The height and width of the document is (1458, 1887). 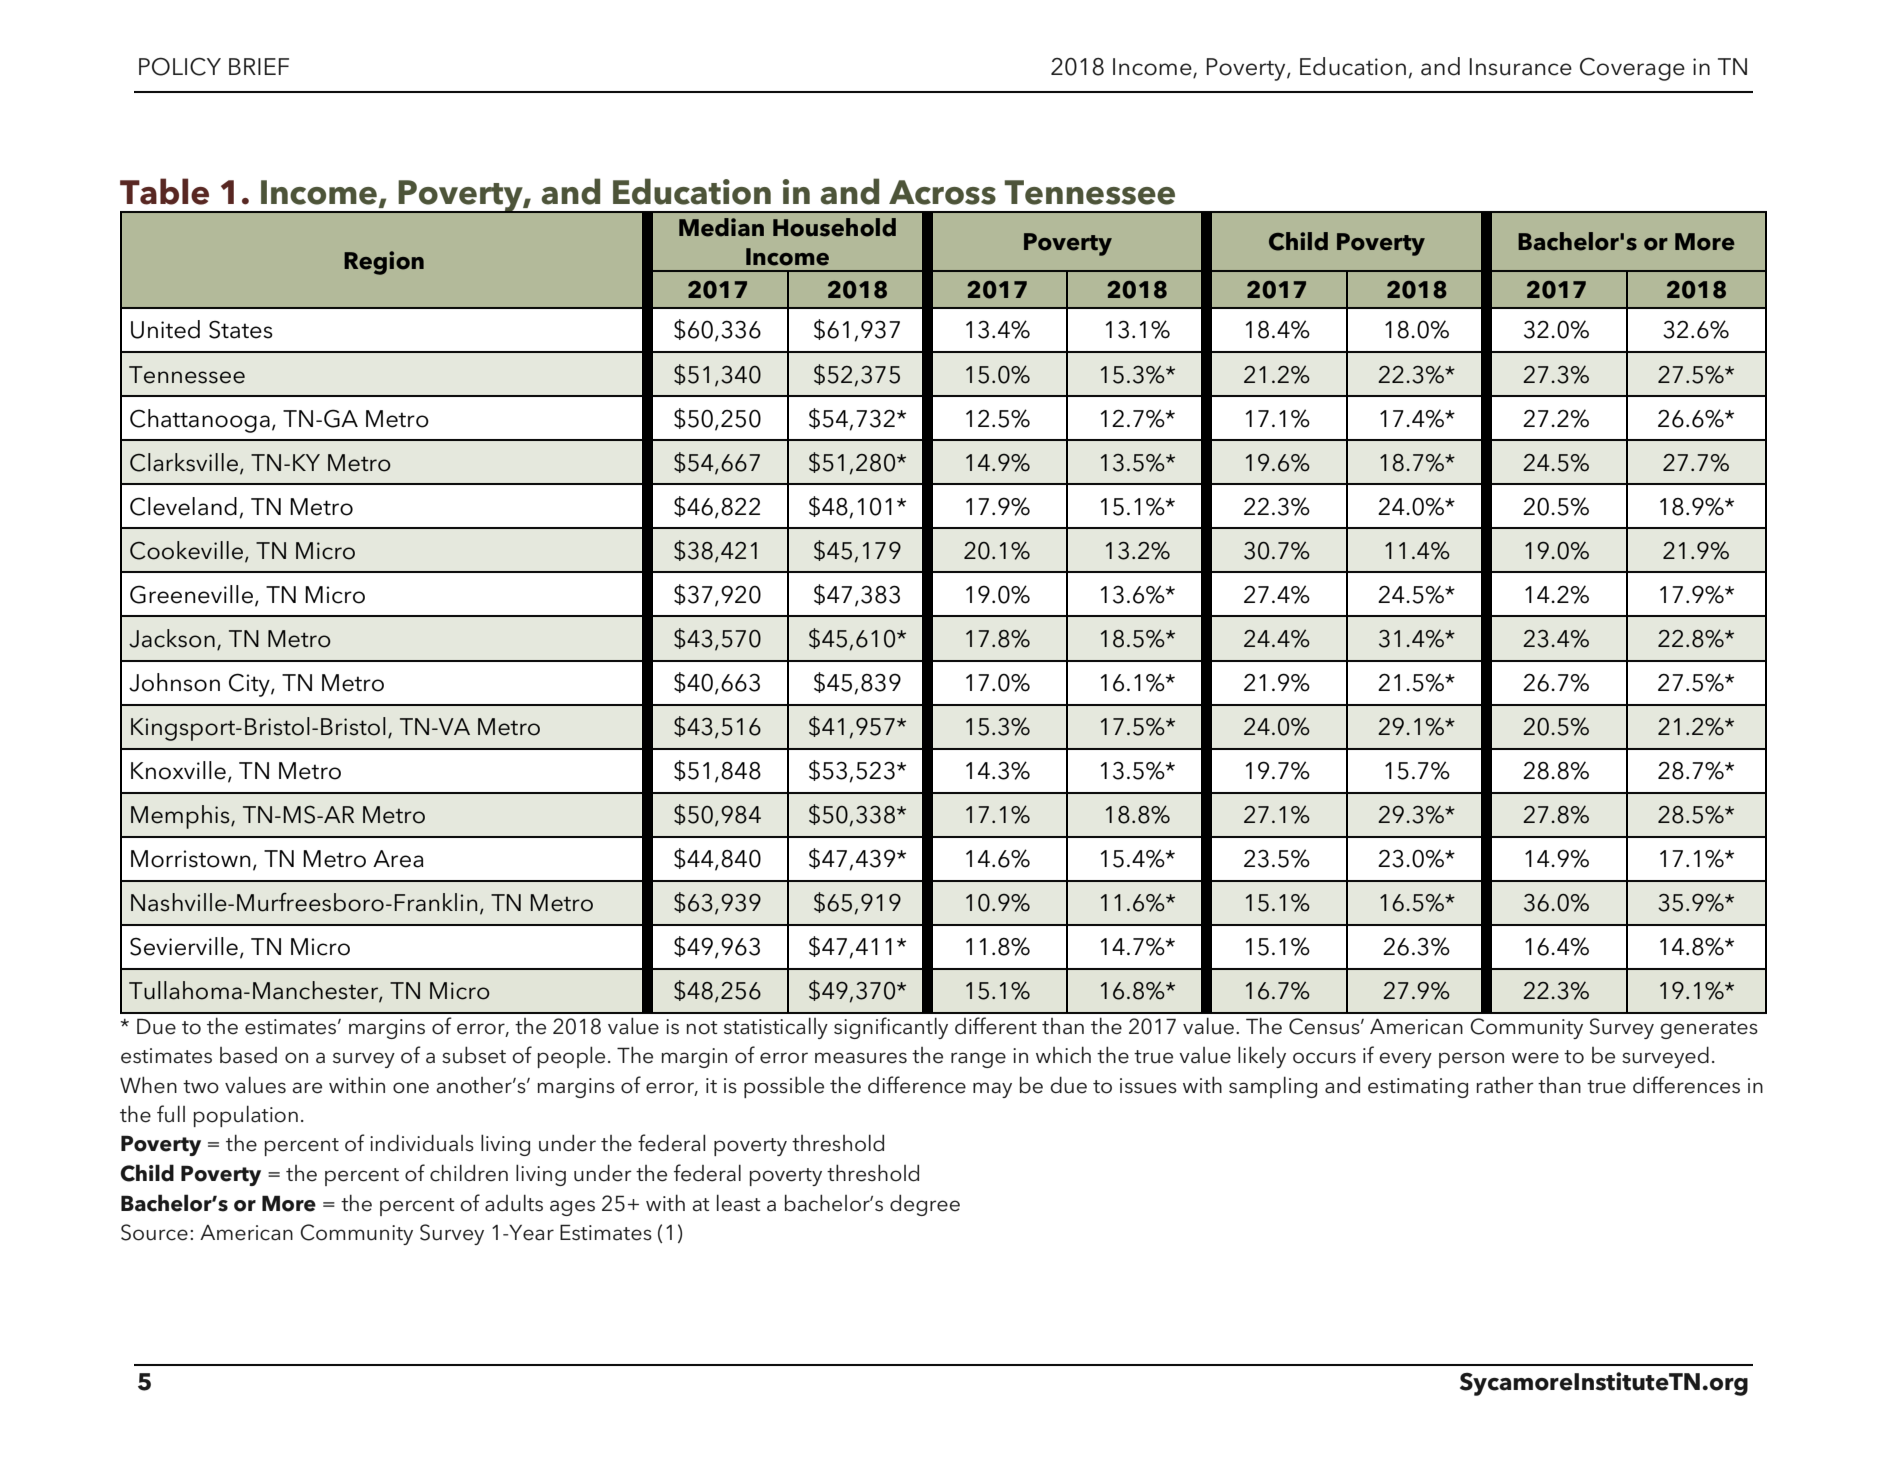 What do you see at coordinates (250, 685) in the document?
I see `City` at bounding box center [250, 685].
